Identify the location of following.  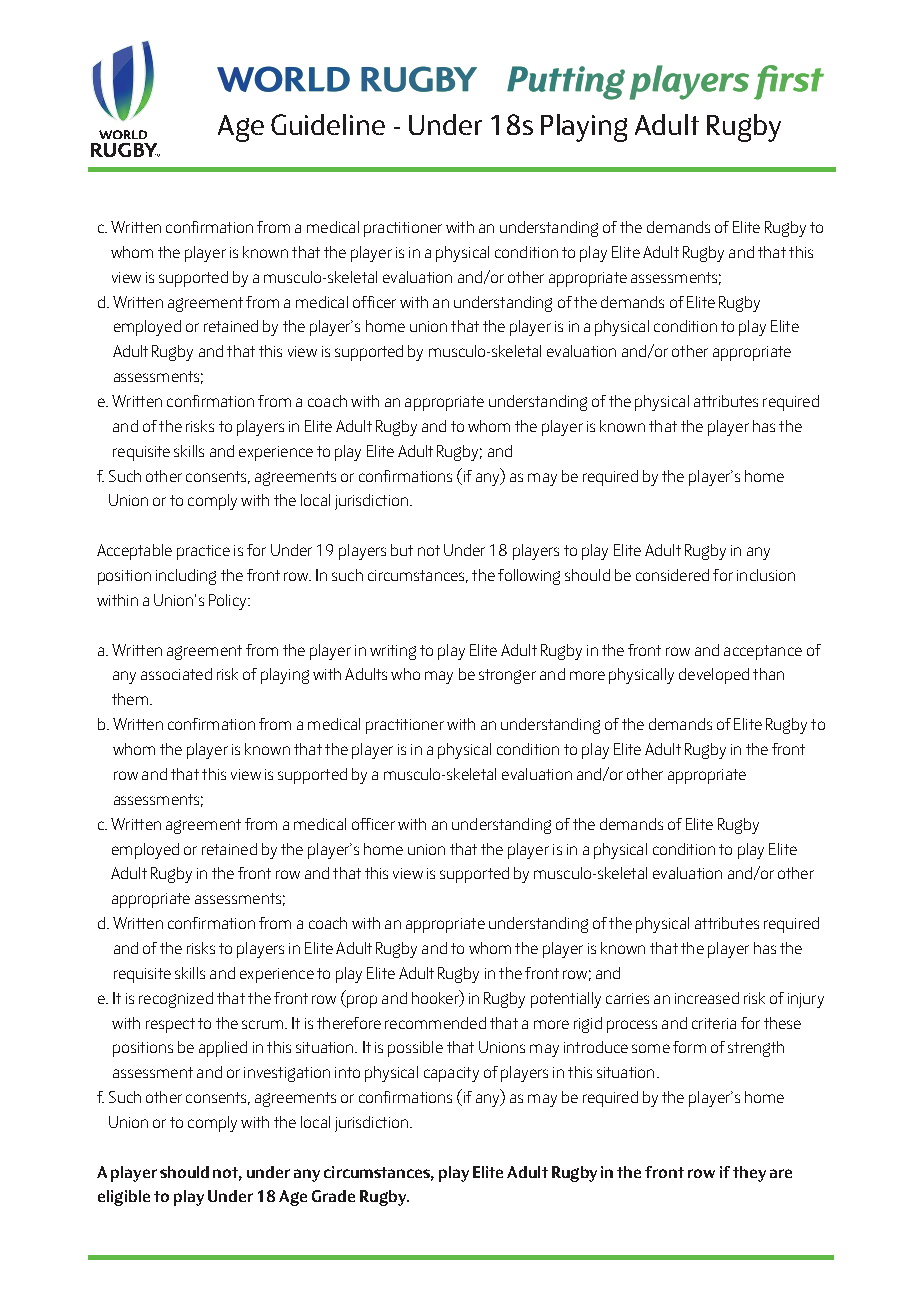
(529, 577).
